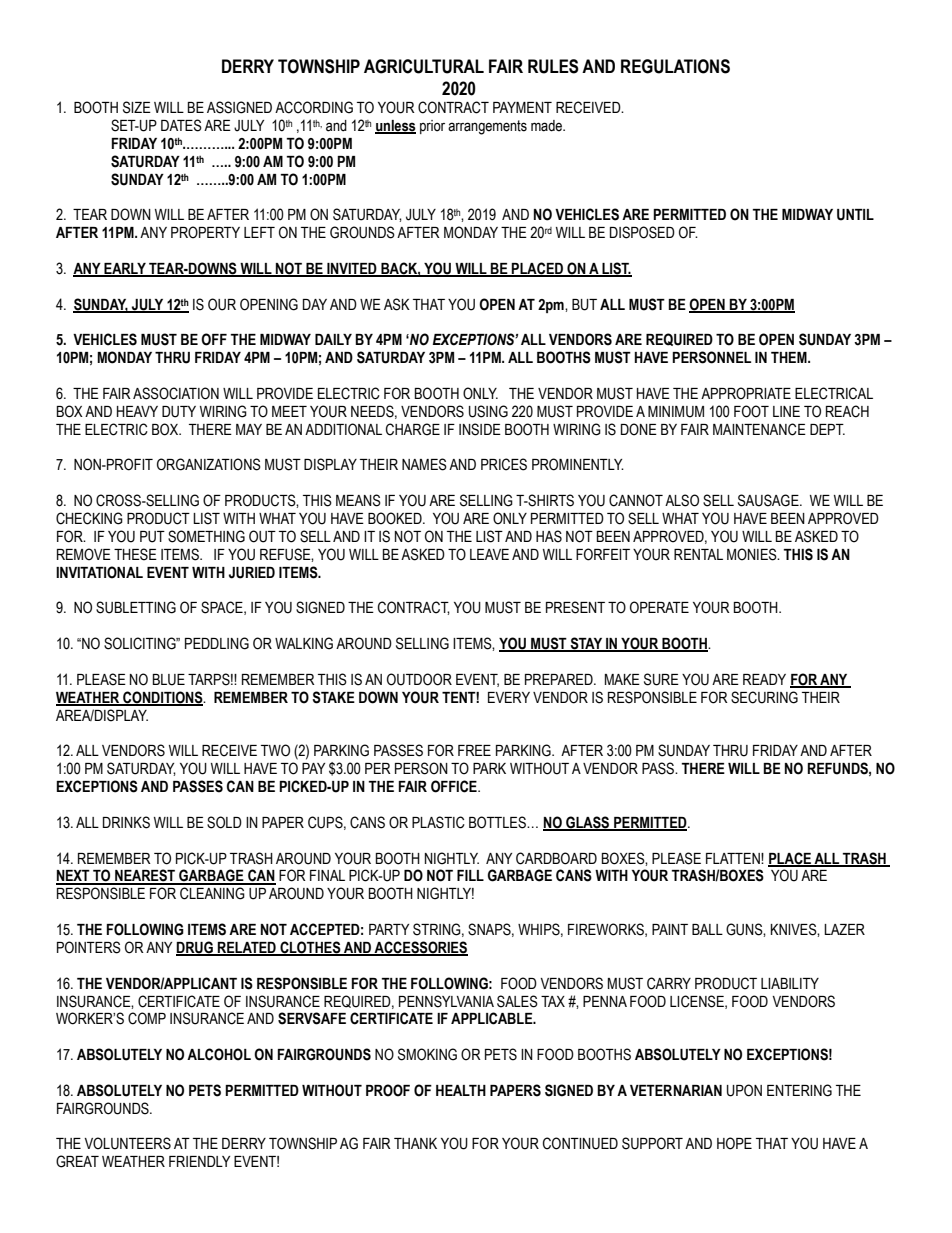  Describe the element at coordinates (415, 1143) in the page. I see `THANK` at that location.
